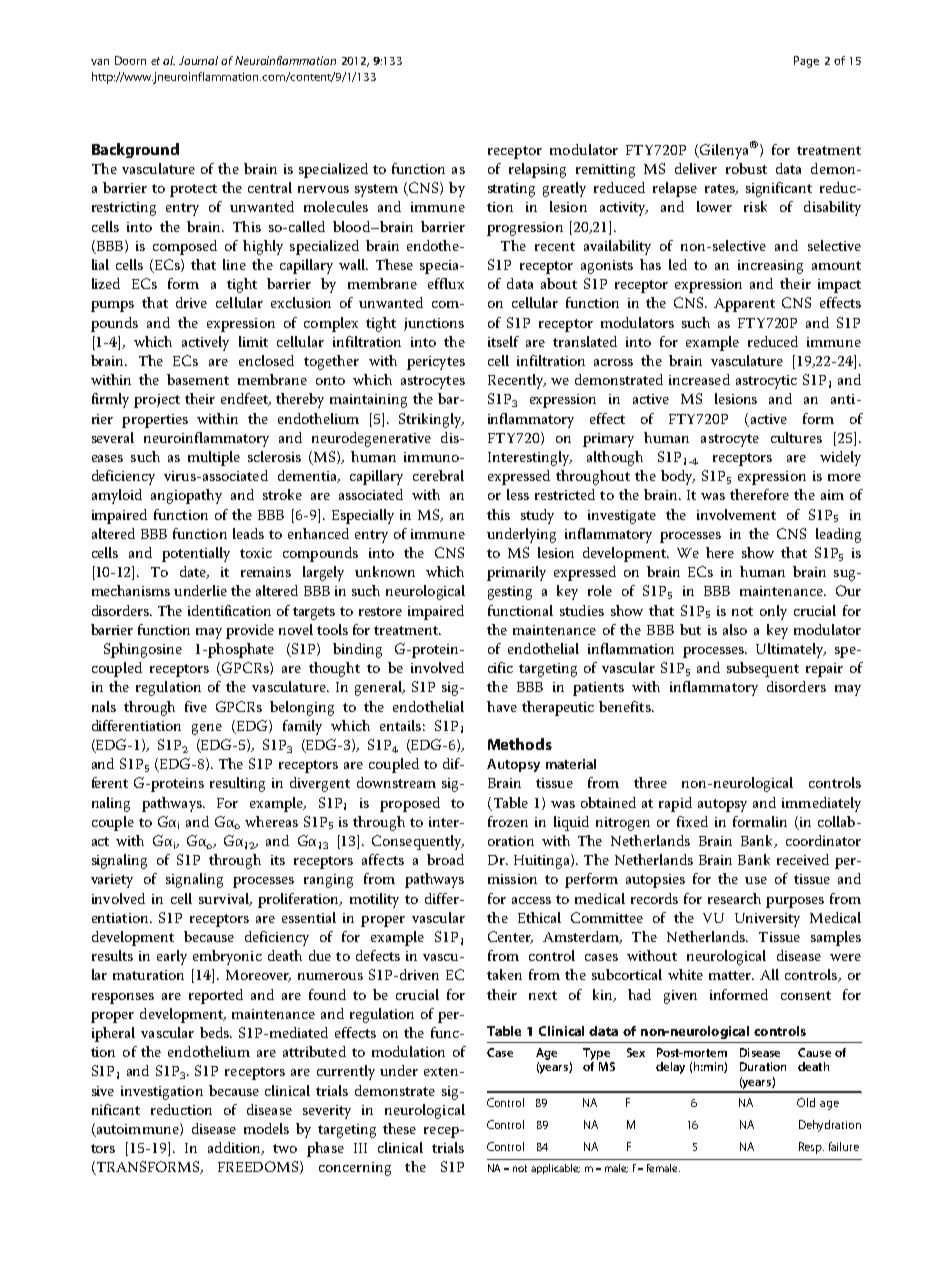  Describe the element at coordinates (266, 1128) in the image. I see `models` at that location.
